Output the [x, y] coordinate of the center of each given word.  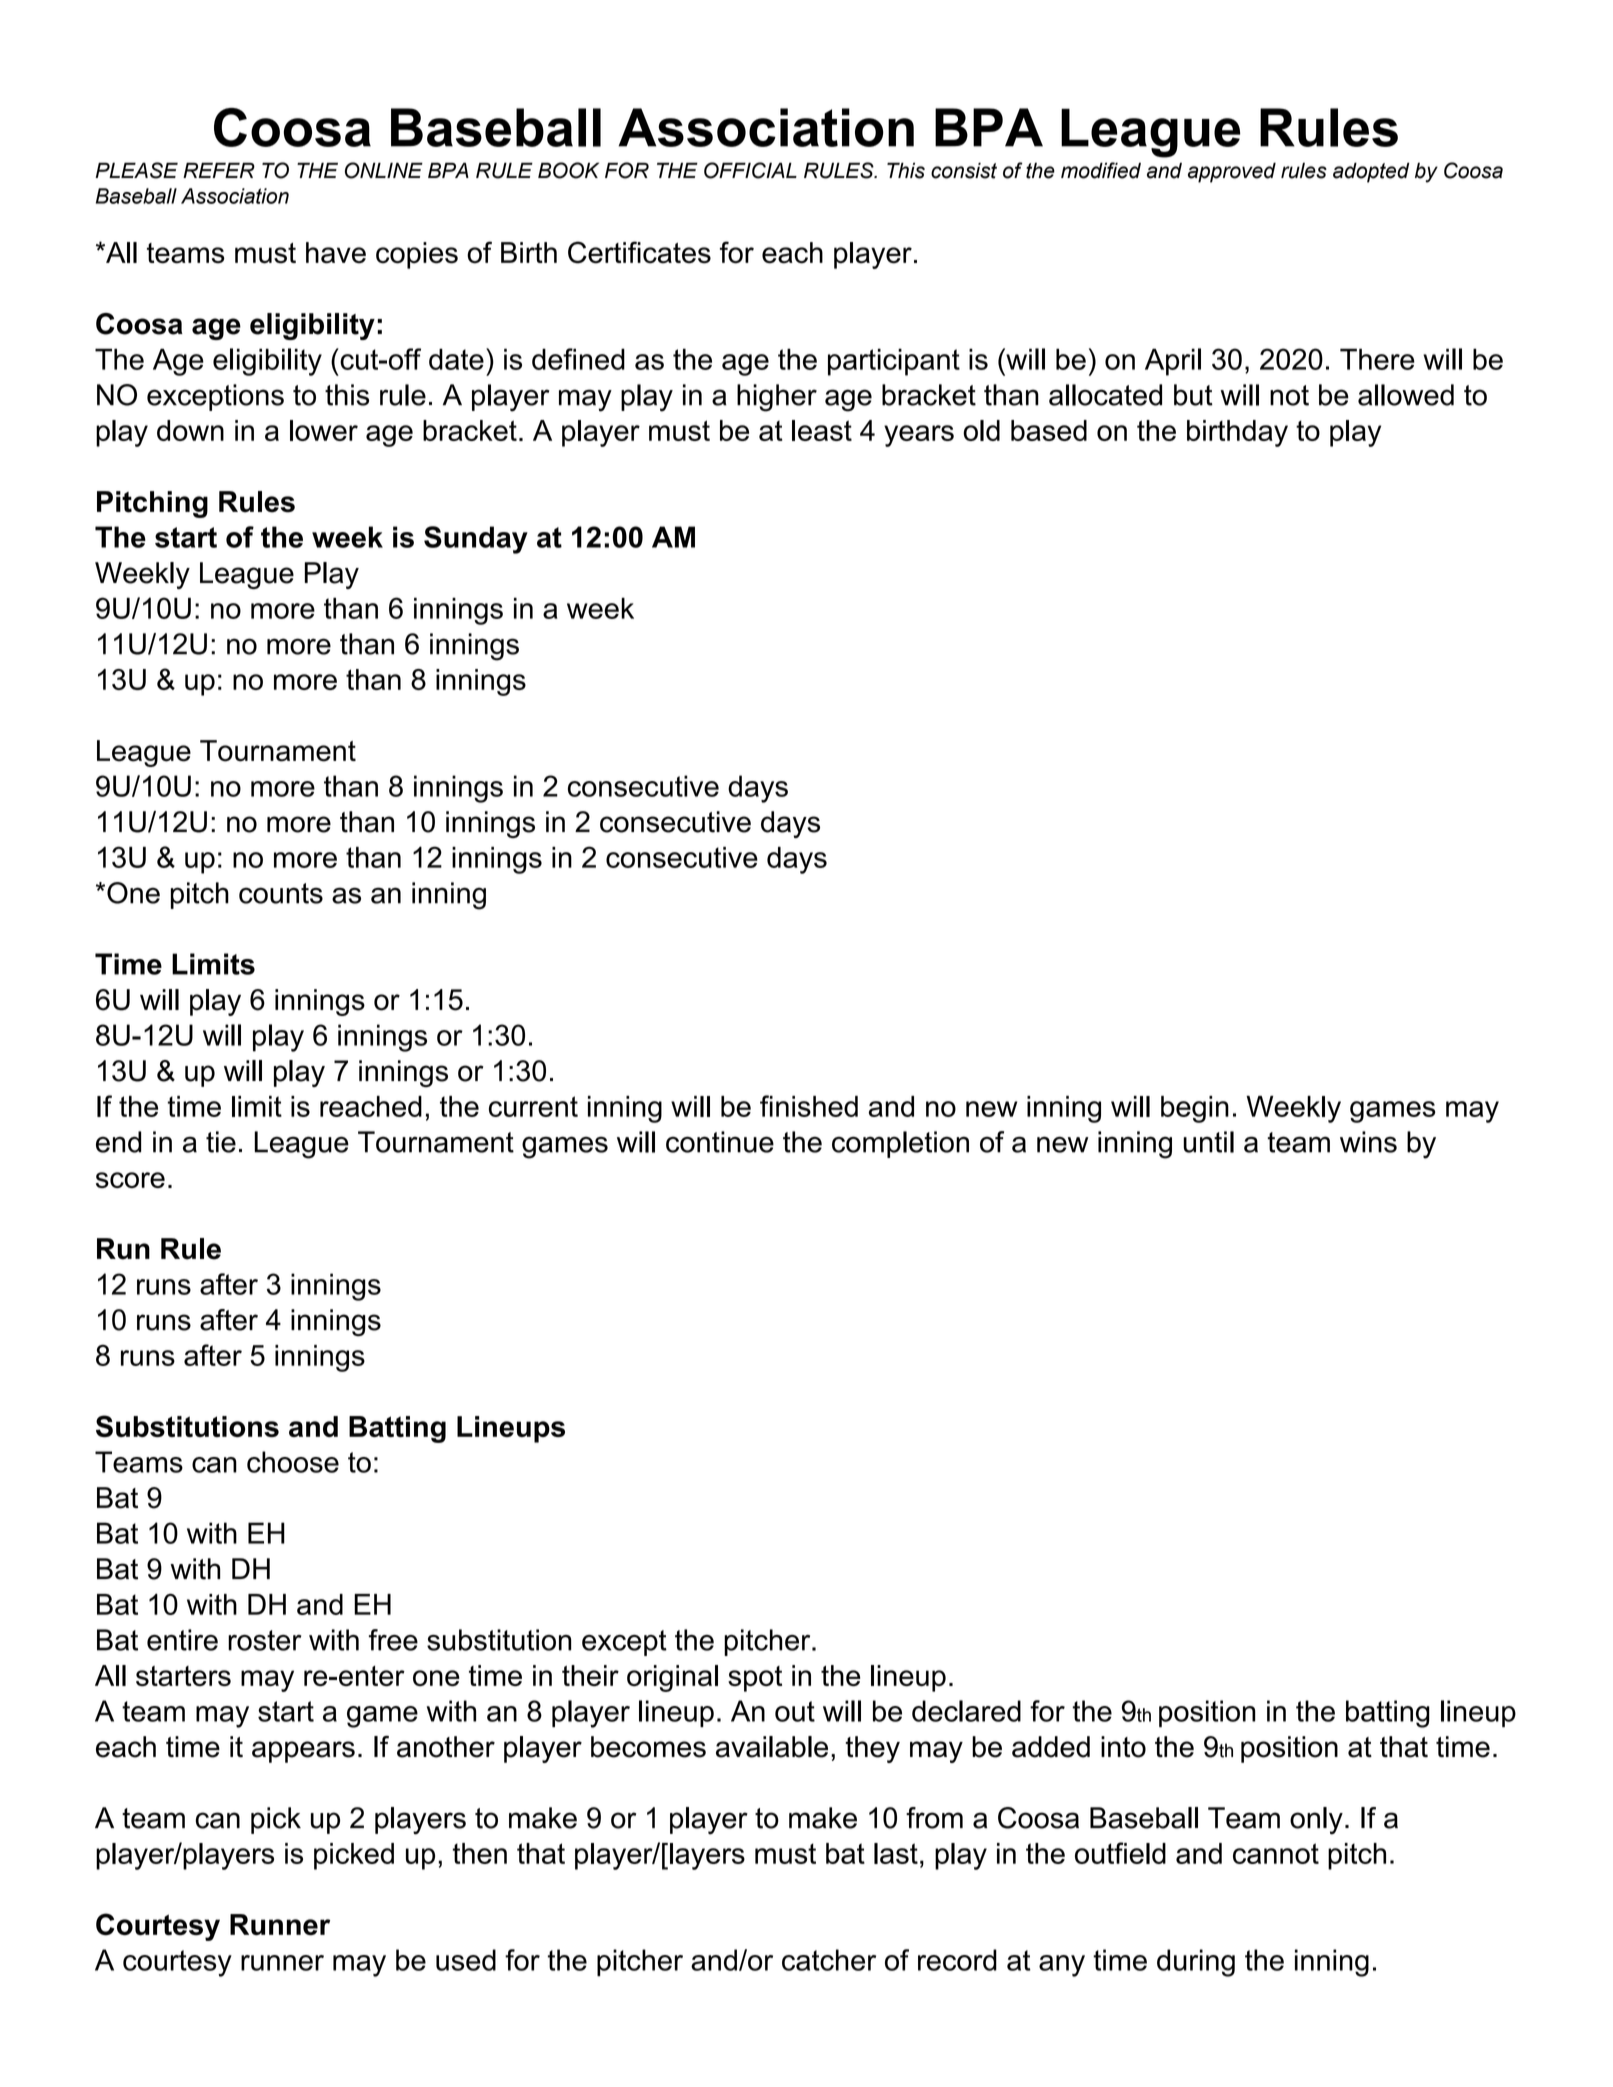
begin [1195, 1109]
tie [221, 1142]
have [336, 253]
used [466, 1960]
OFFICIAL [750, 170]
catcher [829, 1960]
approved [1232, 172]
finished [809, 1106]
